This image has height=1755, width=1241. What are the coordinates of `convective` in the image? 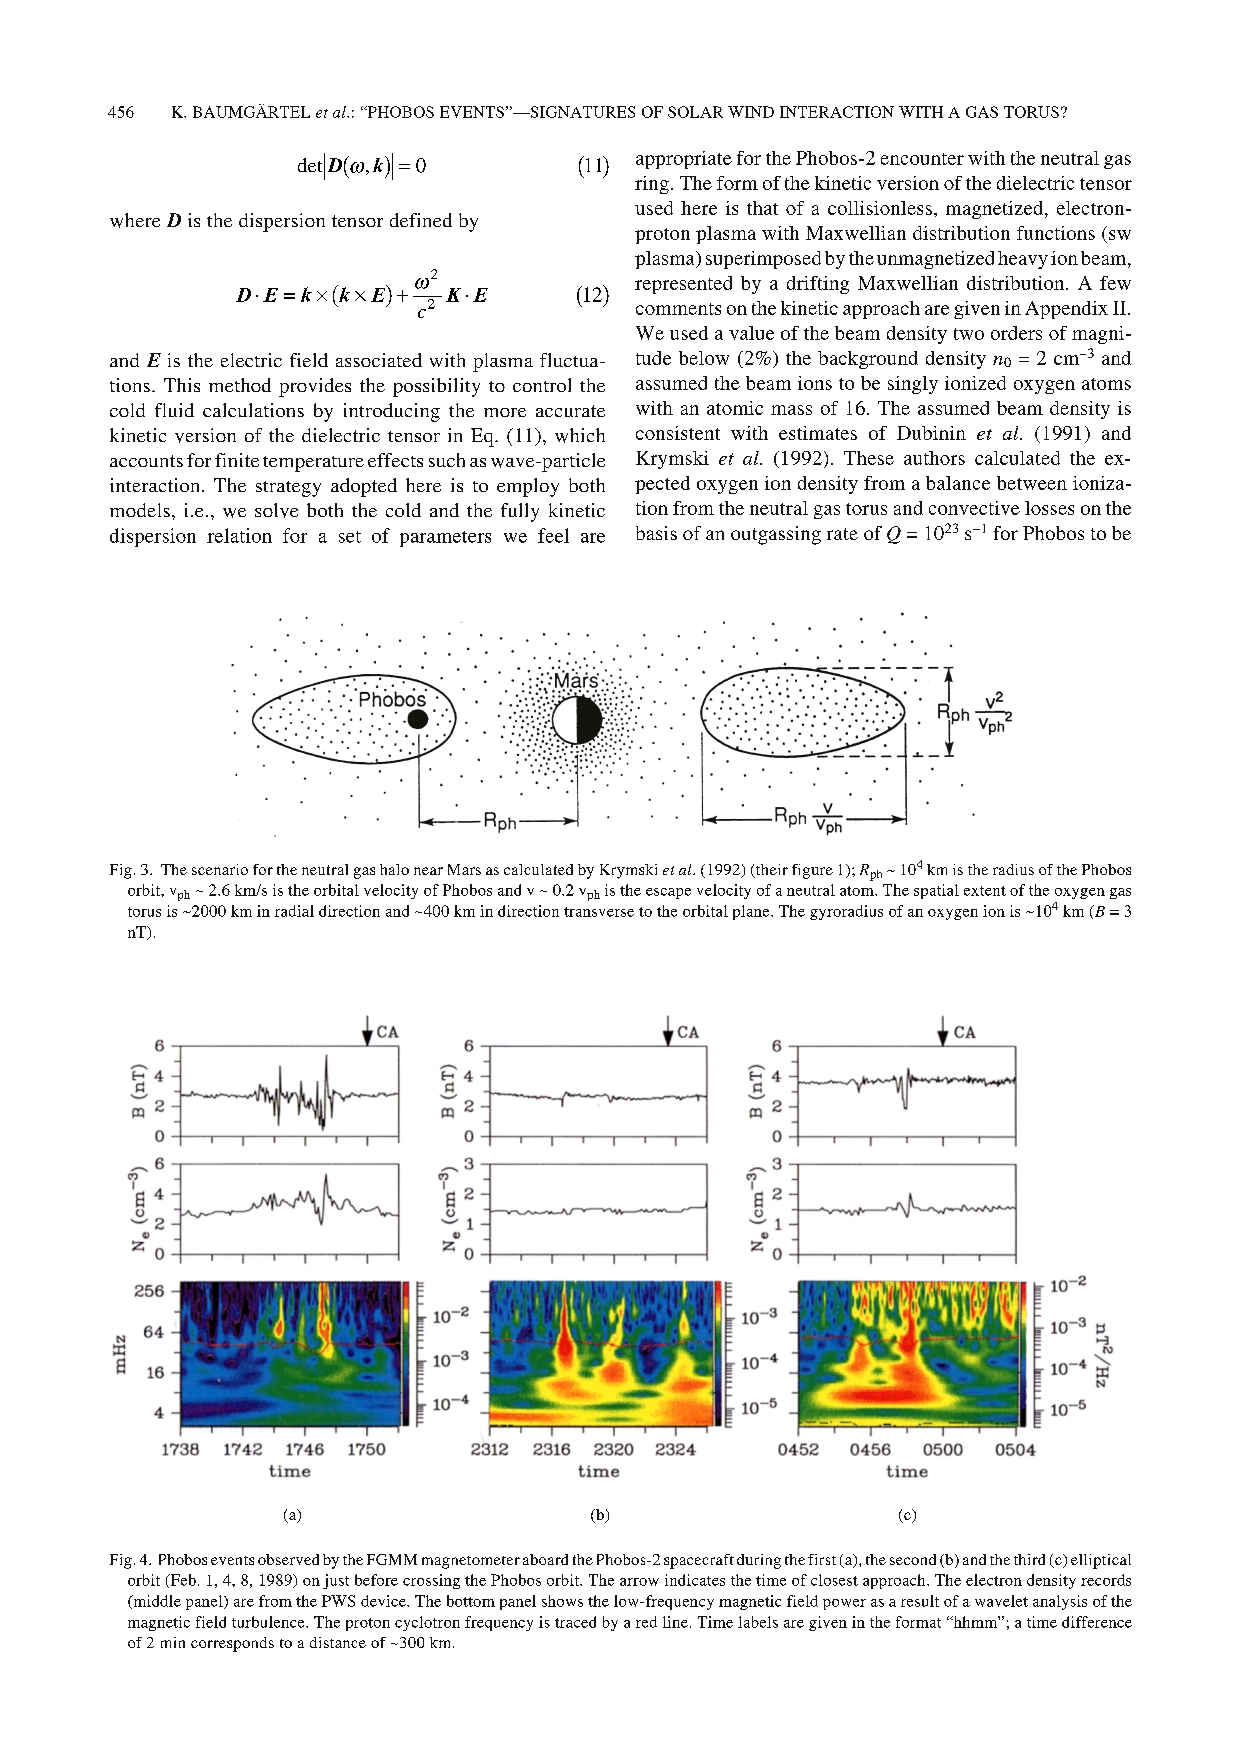 It's located at (974, 508).
